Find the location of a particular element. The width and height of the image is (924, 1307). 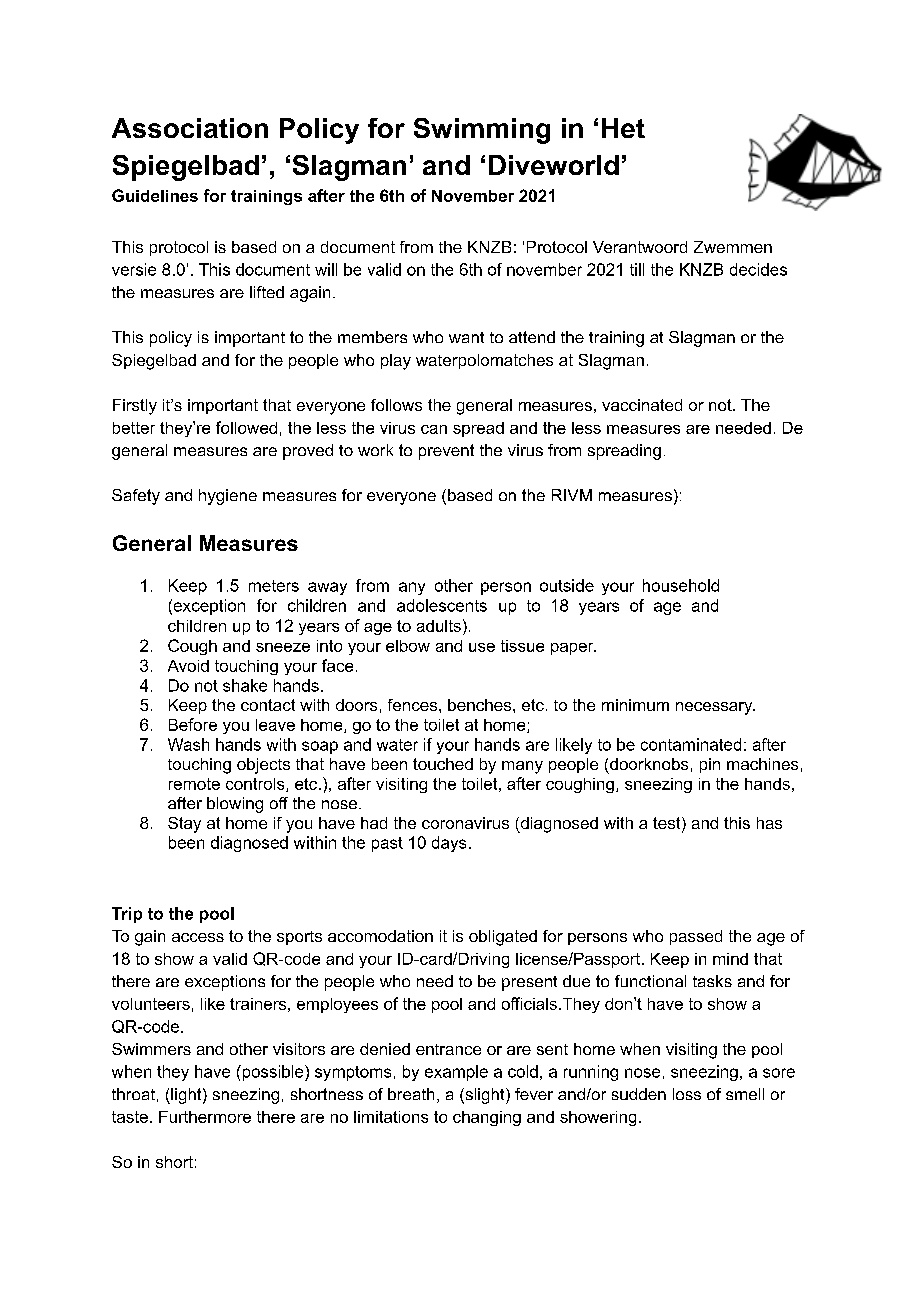

Swimming is located at coordinates (482, 131).
